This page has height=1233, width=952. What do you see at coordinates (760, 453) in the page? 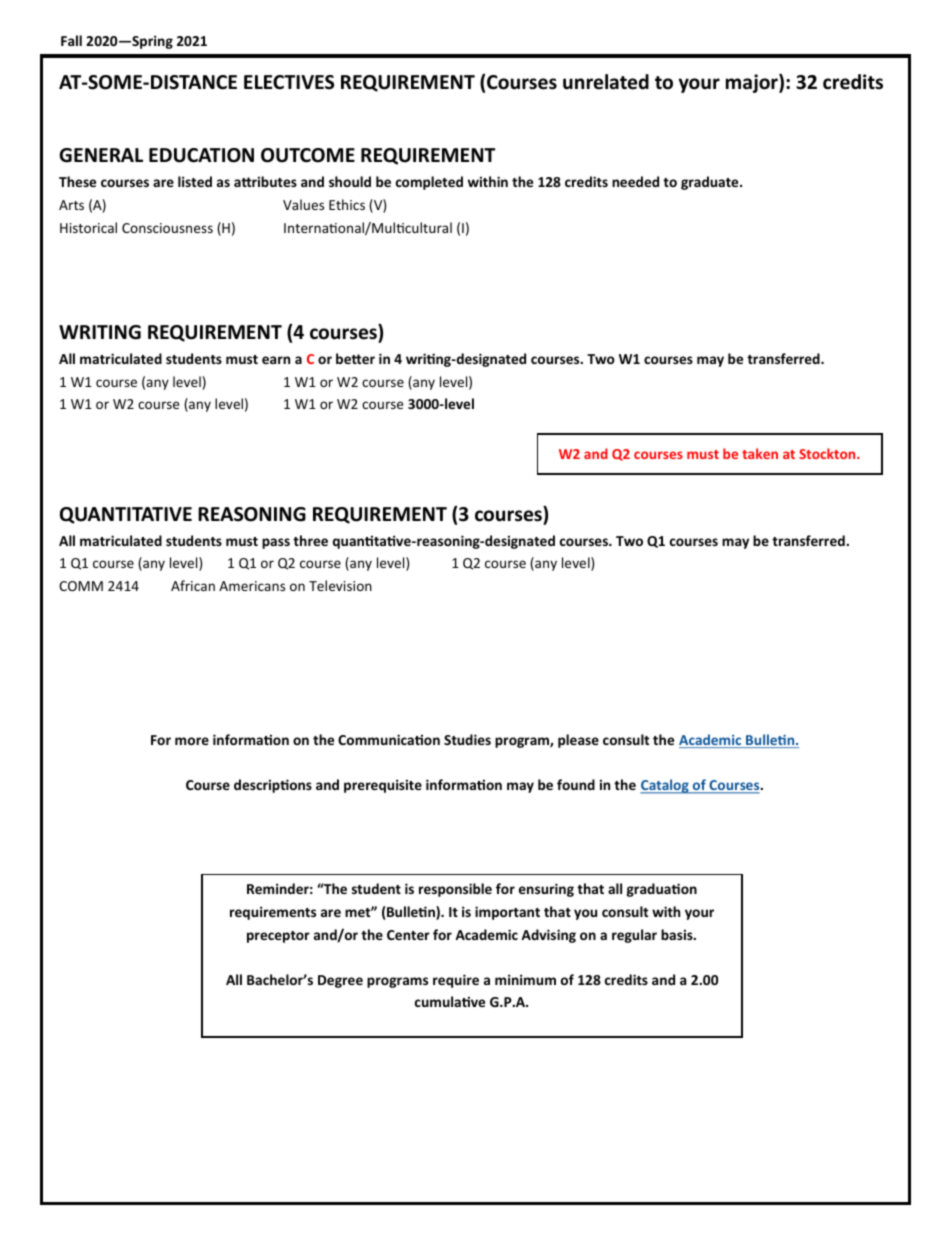
I see `taken` at bounding box center [760, 453].
